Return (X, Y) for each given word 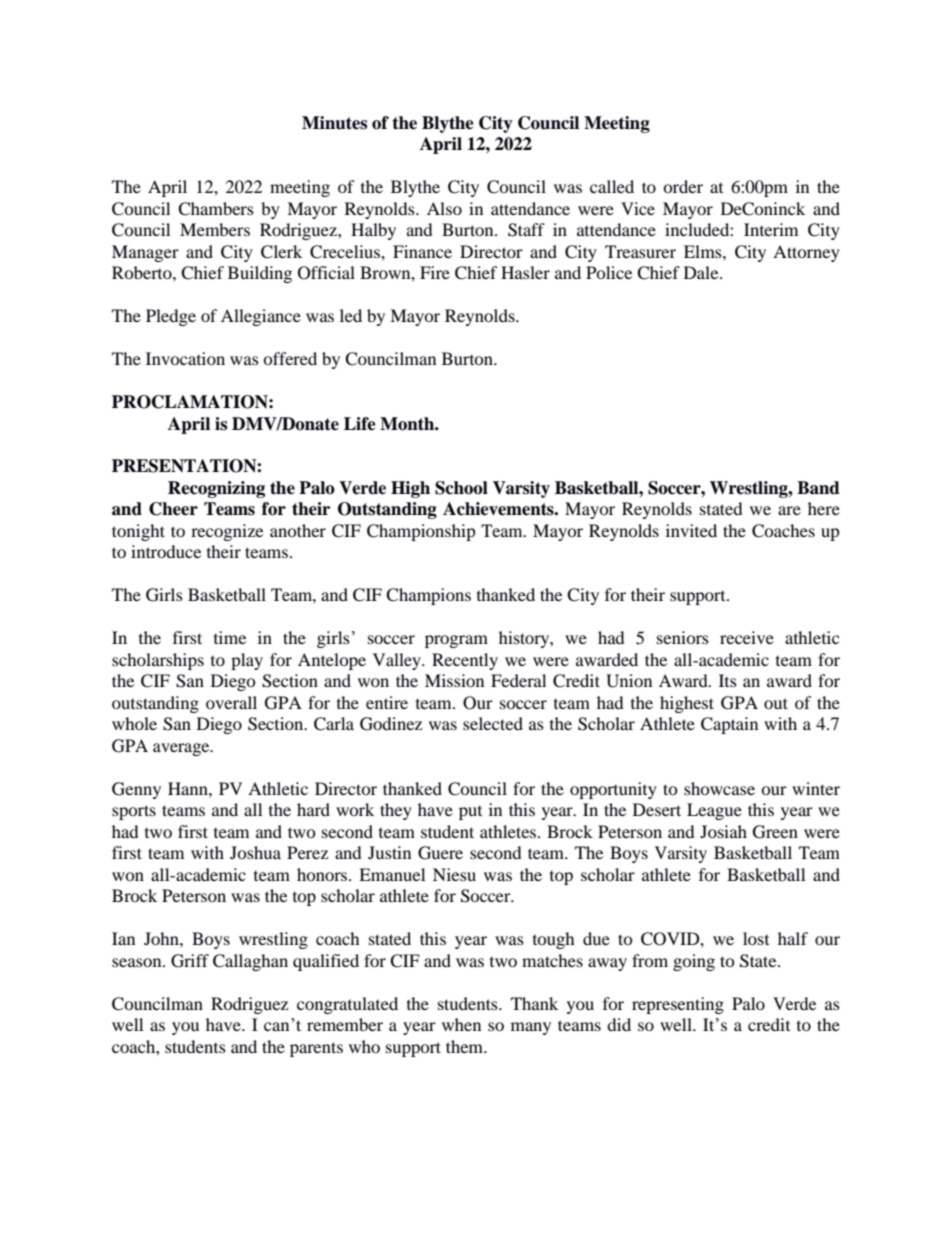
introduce (166, 551)
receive (747, 637)
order (683, 186)
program (456, 641)
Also (444, 208)
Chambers (216, 209)
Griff (190, 961)
